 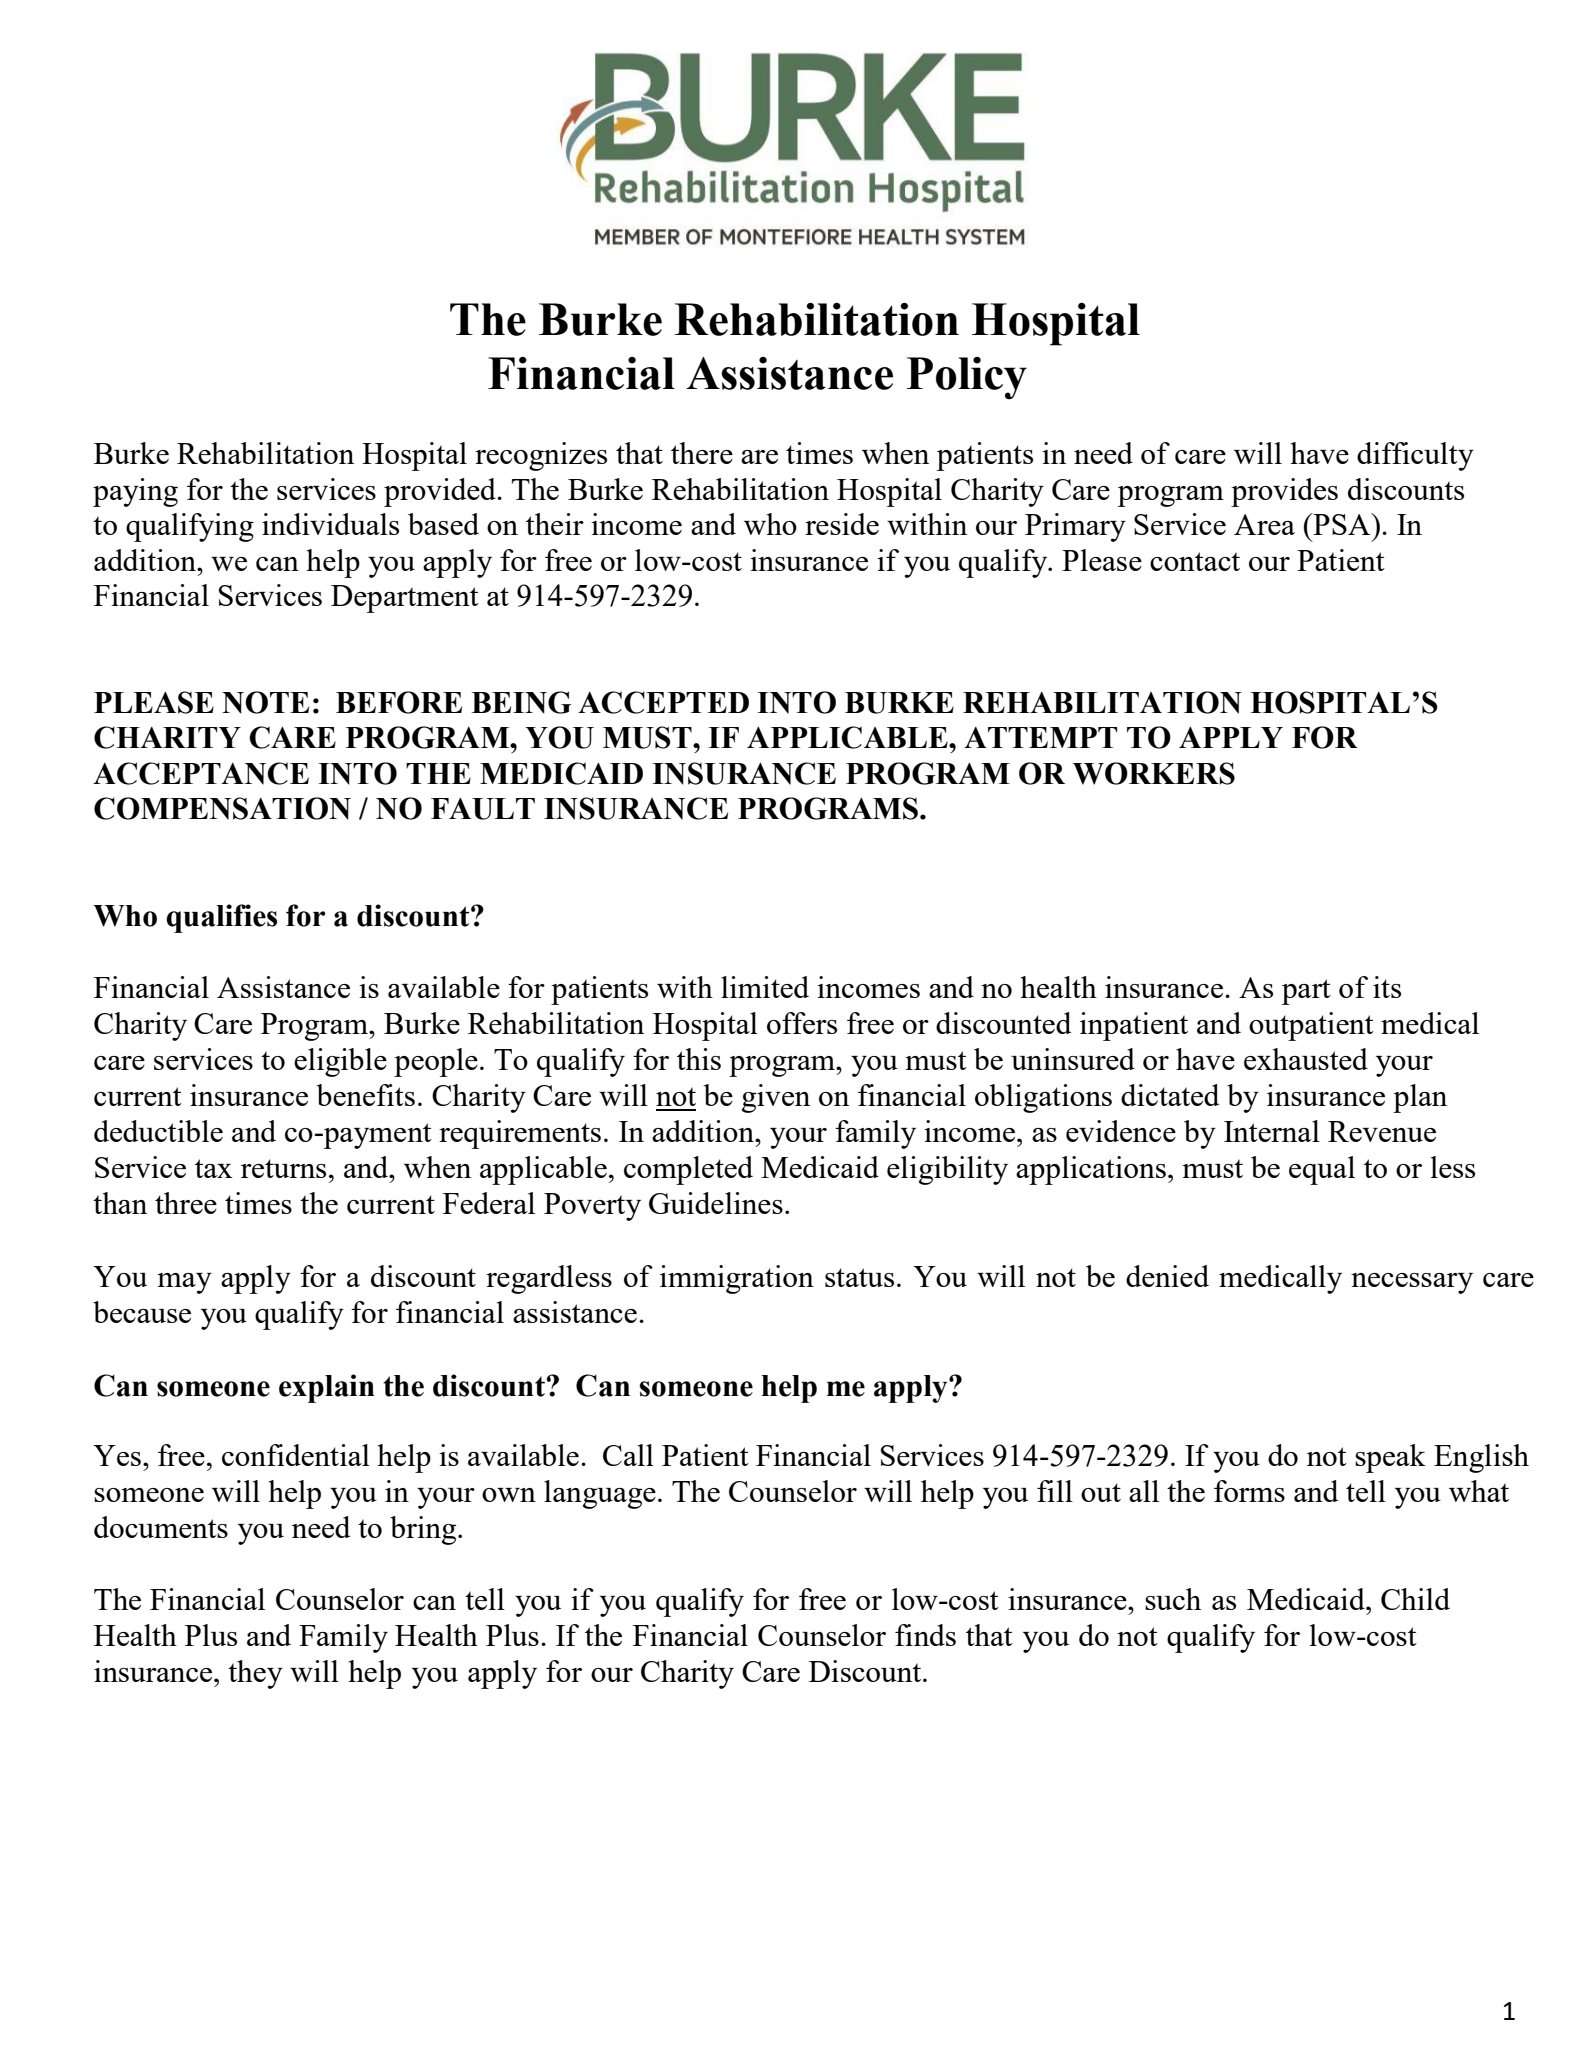 I want to click on there, so click(x=702, y=453).
